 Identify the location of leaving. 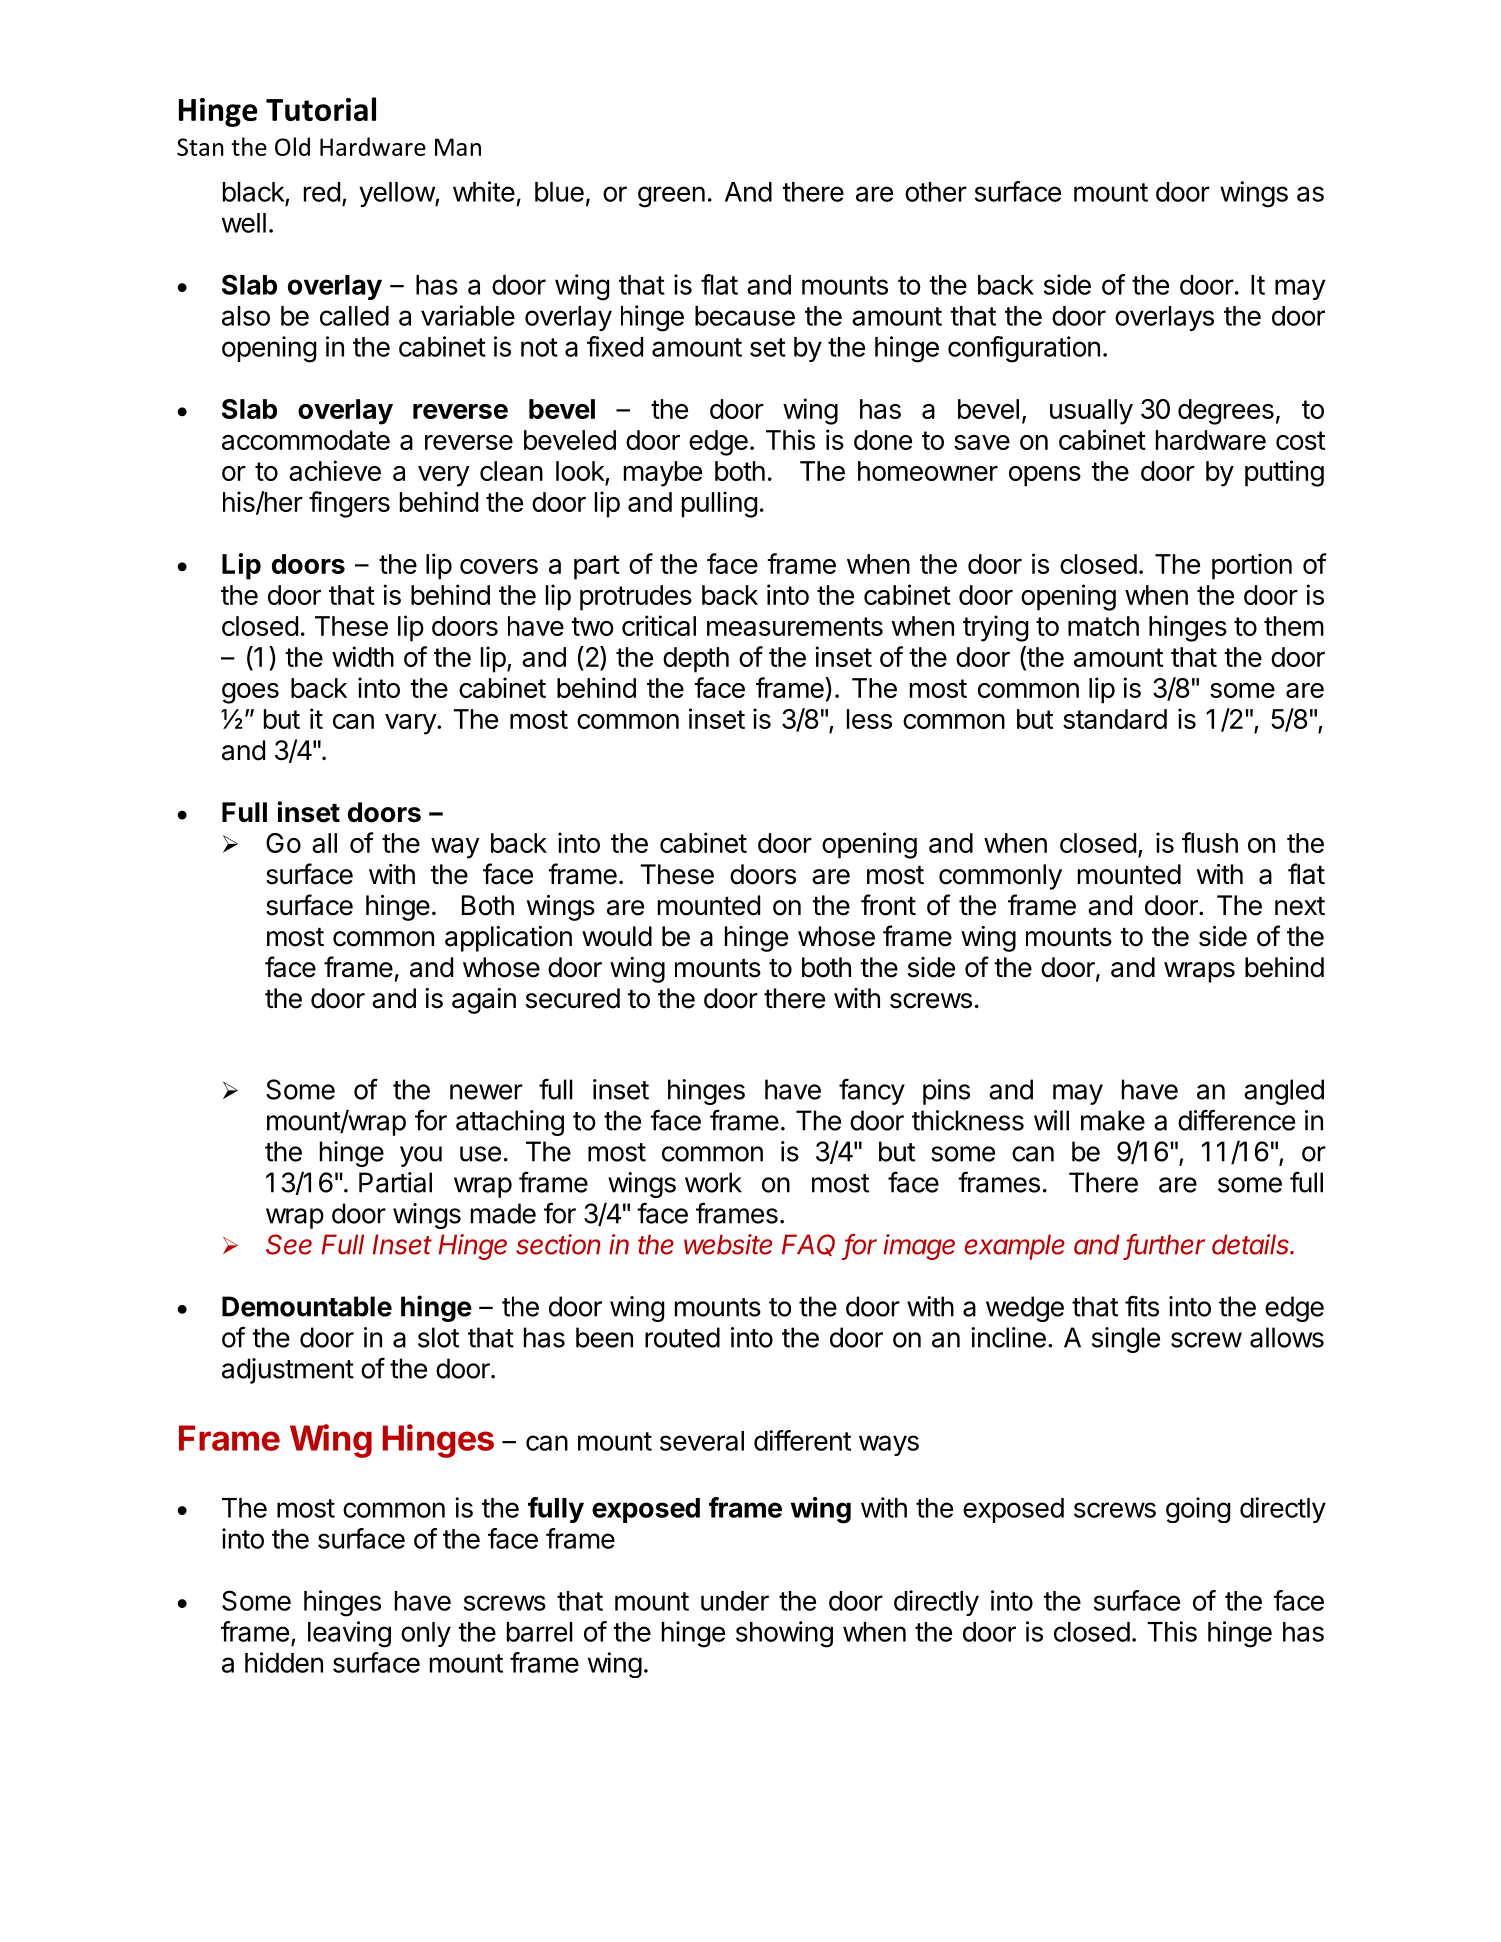
(349, 1634).
